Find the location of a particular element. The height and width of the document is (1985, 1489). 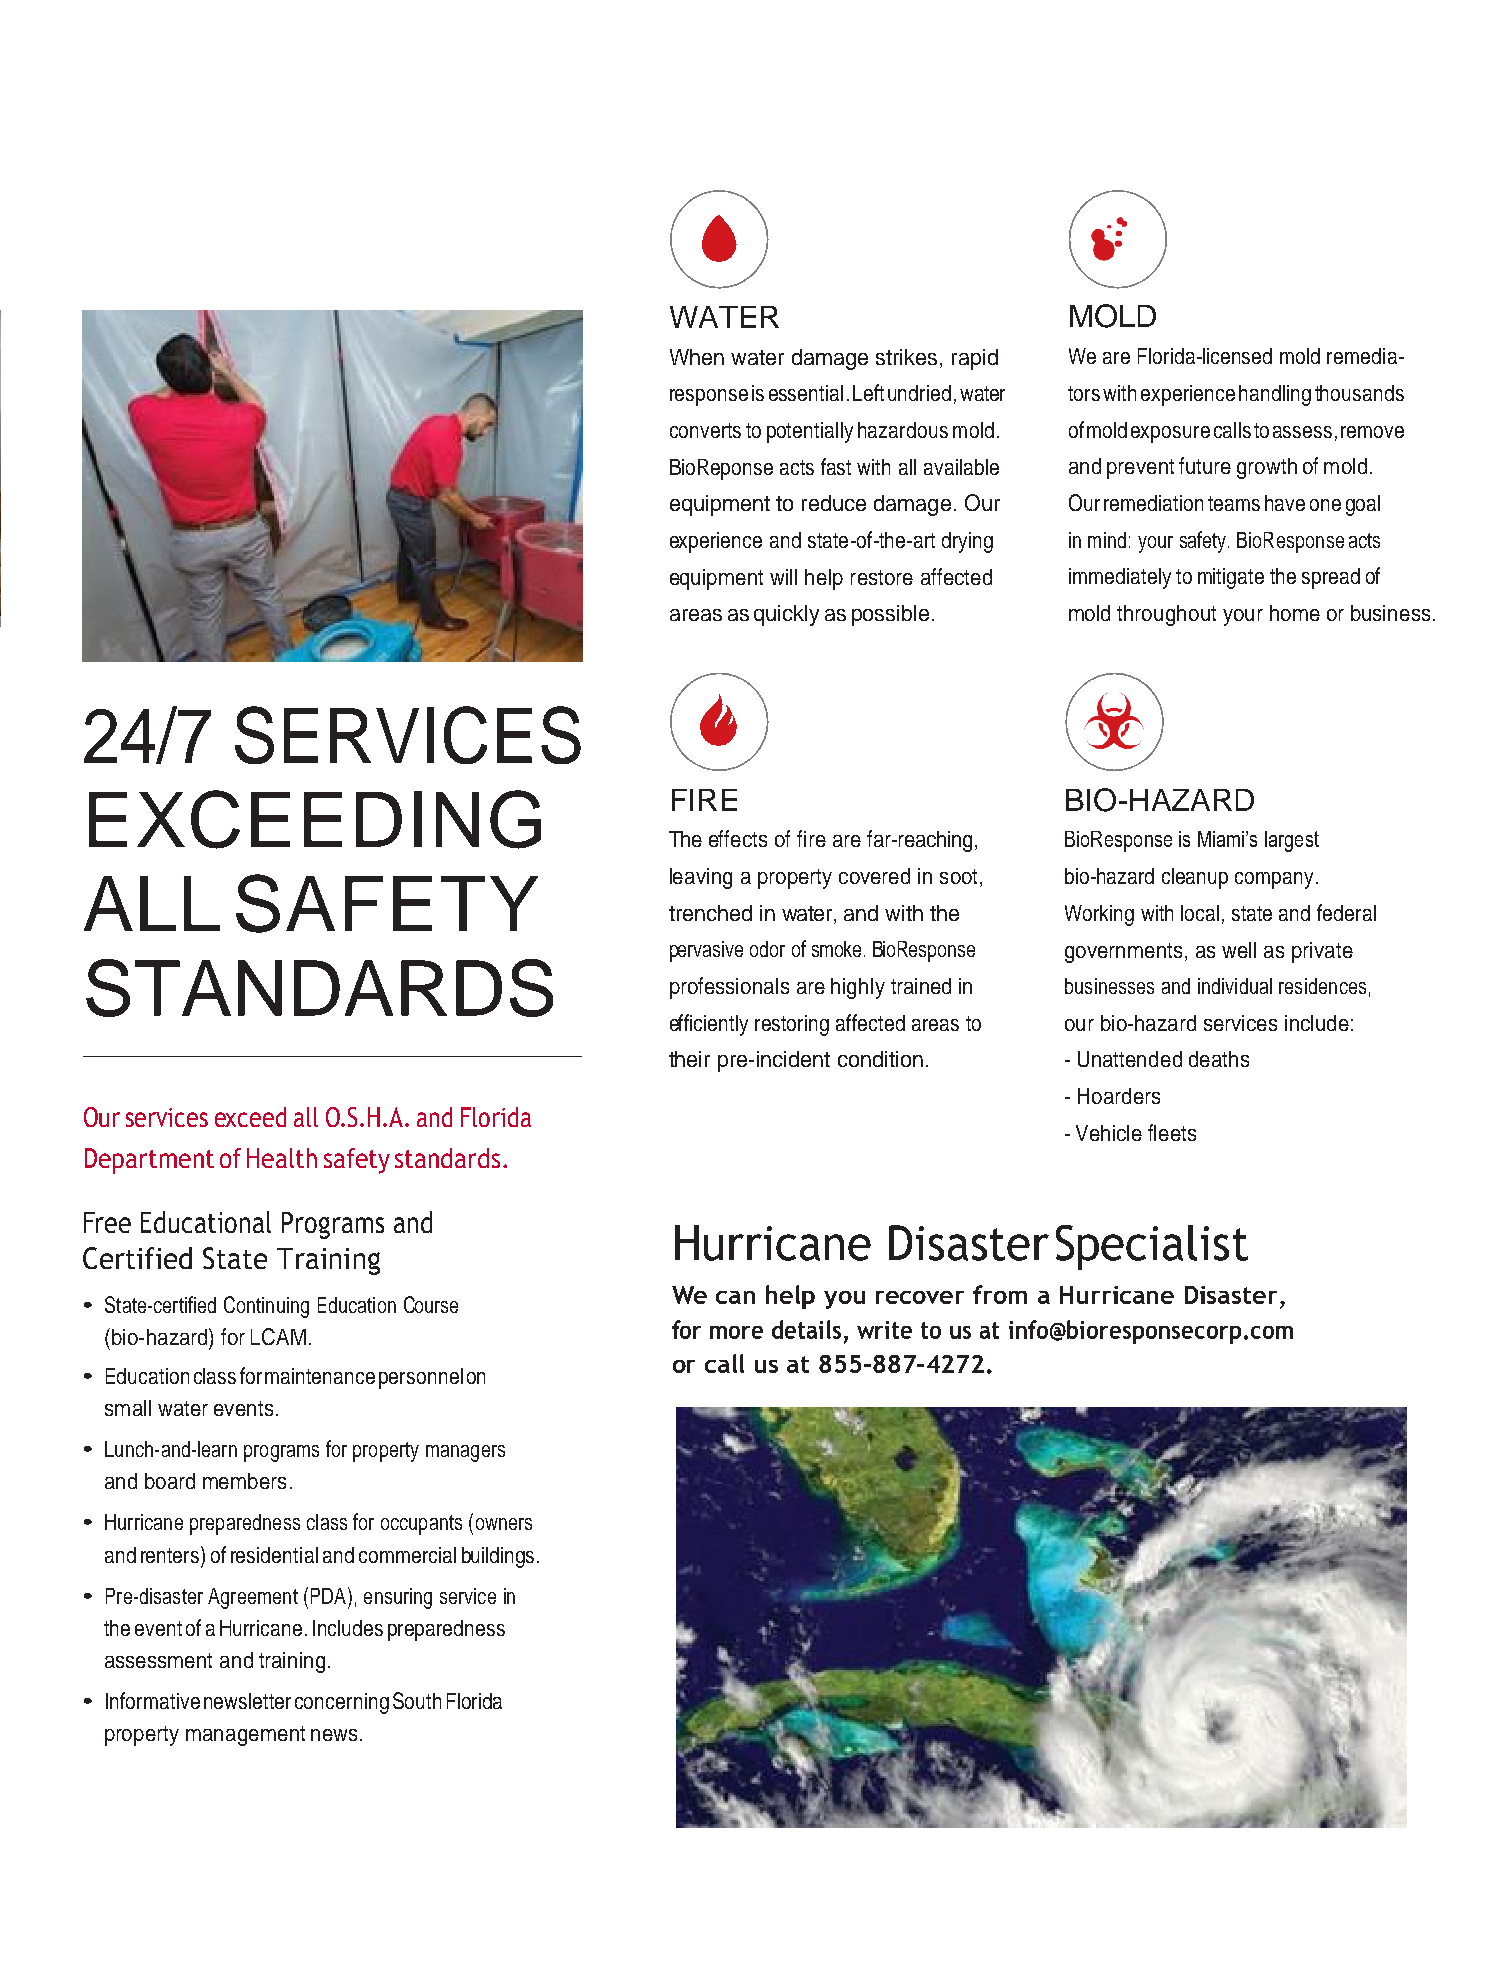

deaths is located at coordinates (1219, 1059).
